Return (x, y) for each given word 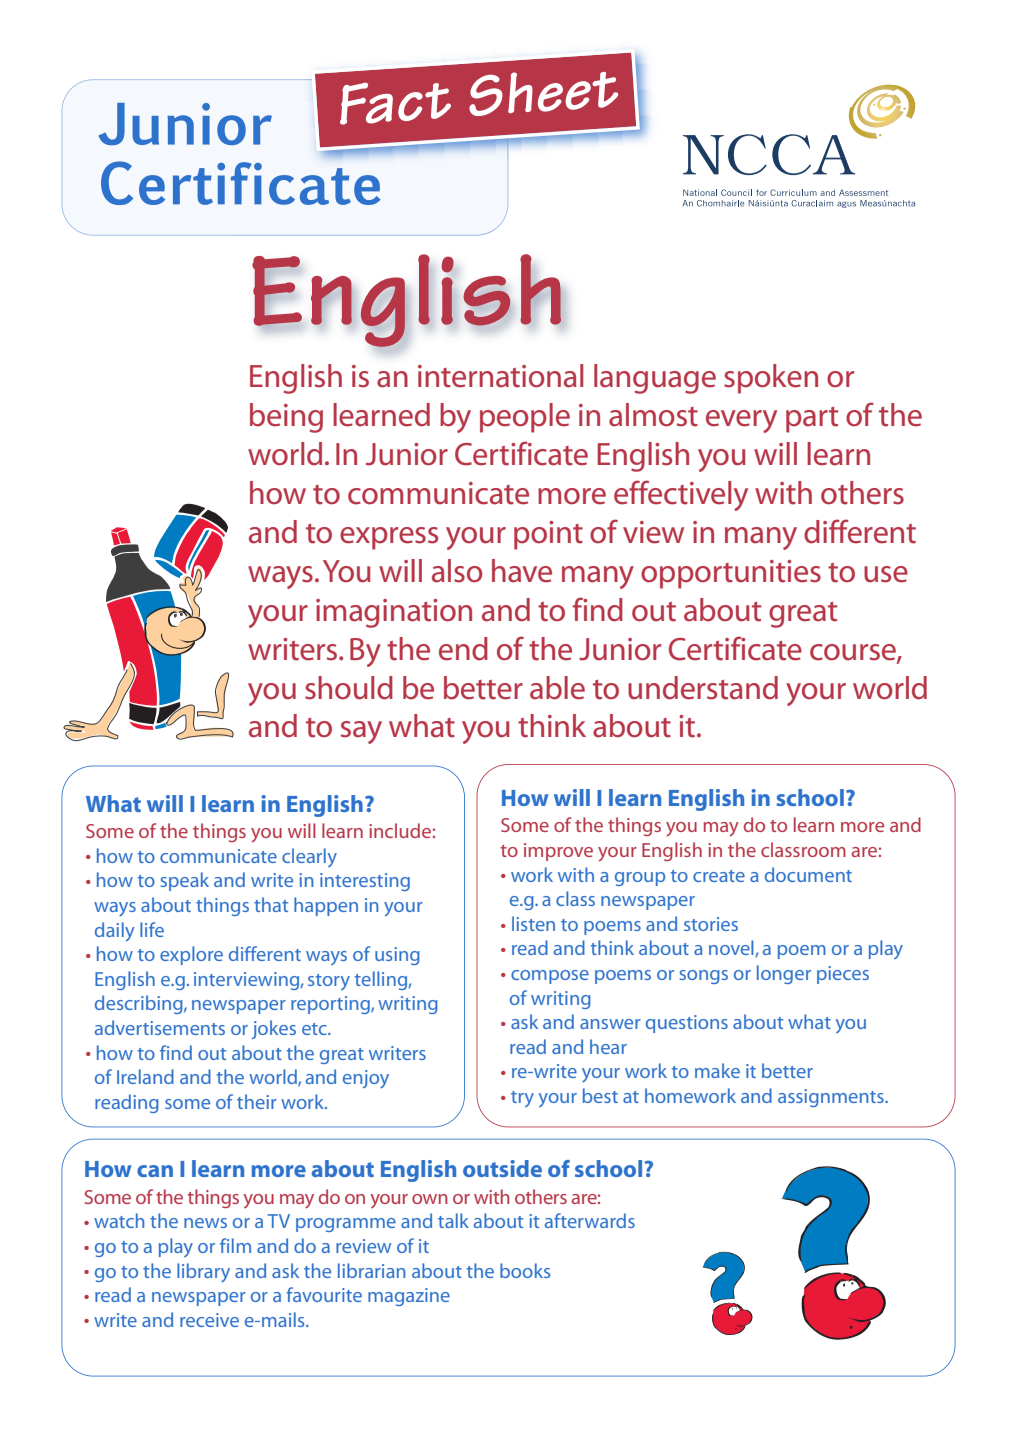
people (525, 418)
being (286, 418)
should (349, 688)
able (557, 688)
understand (703, 688)
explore (191, 955)
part (812, 420)
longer (784, 974)
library (203, 1272)
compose (550, 977)
